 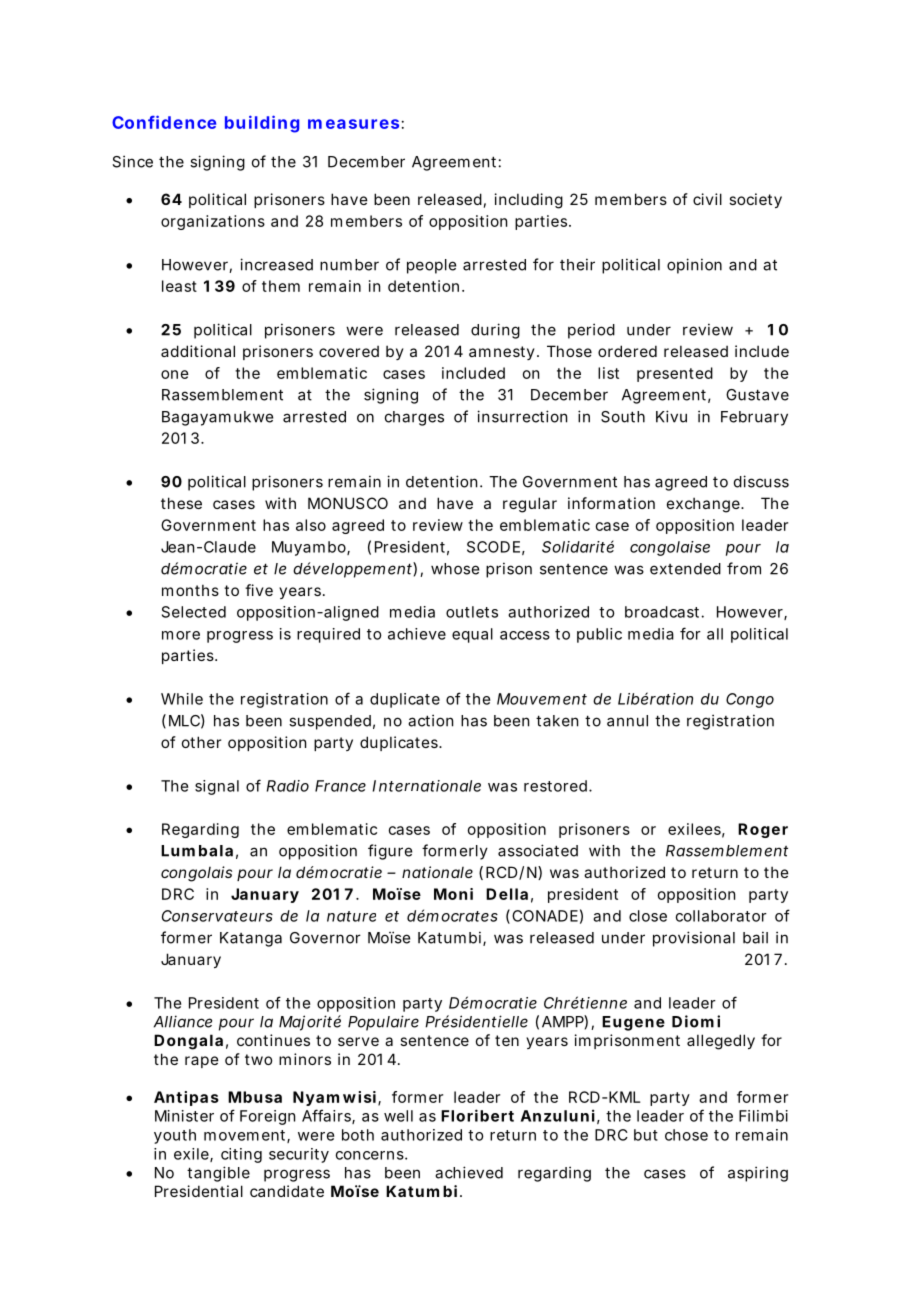 I want to click on public, so click(x=599, y=635).
